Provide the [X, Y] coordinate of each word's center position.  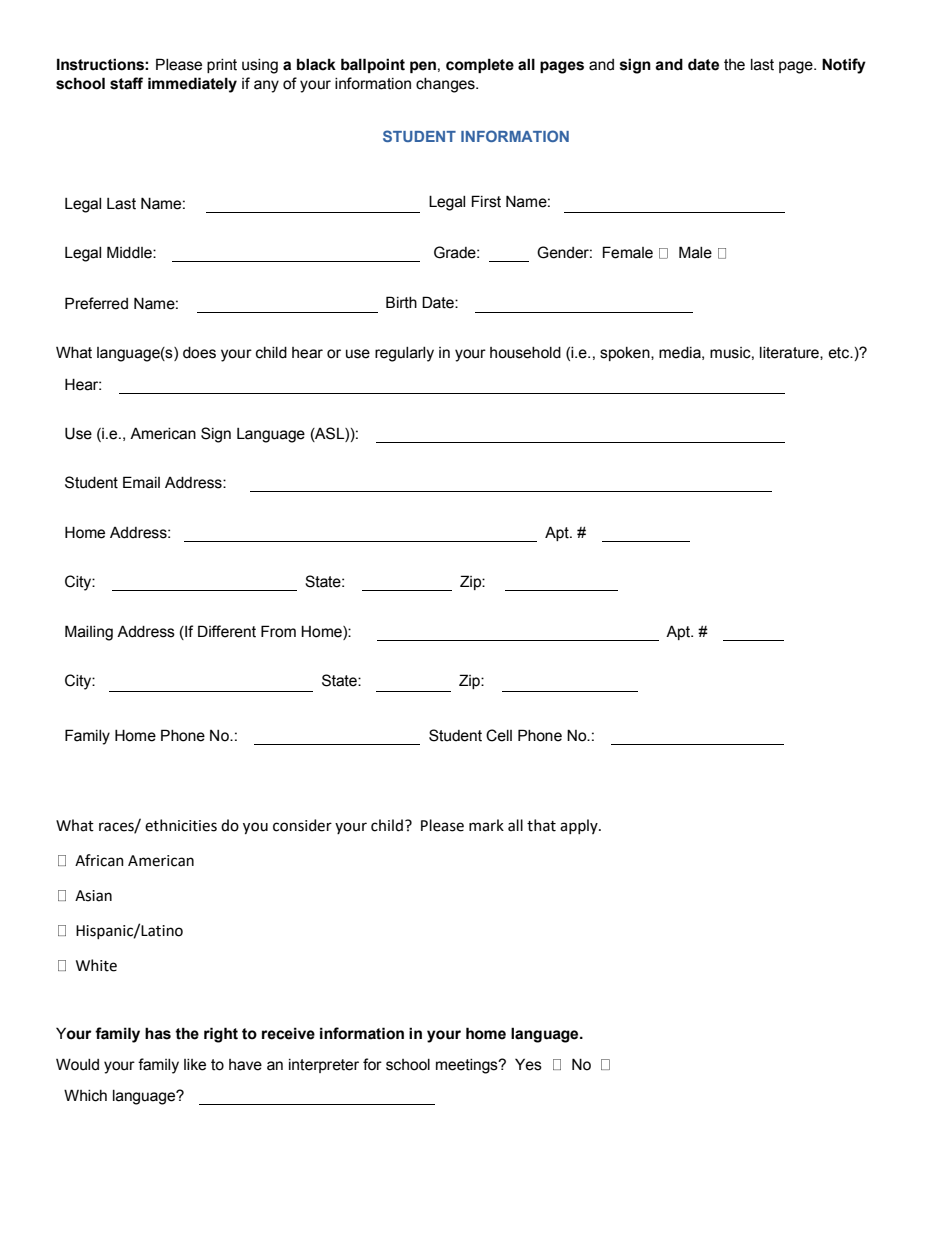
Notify [844, 66]
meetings [468, 1066]
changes [446, 85]
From [278, 631]
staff [126, 83]
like [195, 1065]
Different [227, 631]
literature [790, 353]
